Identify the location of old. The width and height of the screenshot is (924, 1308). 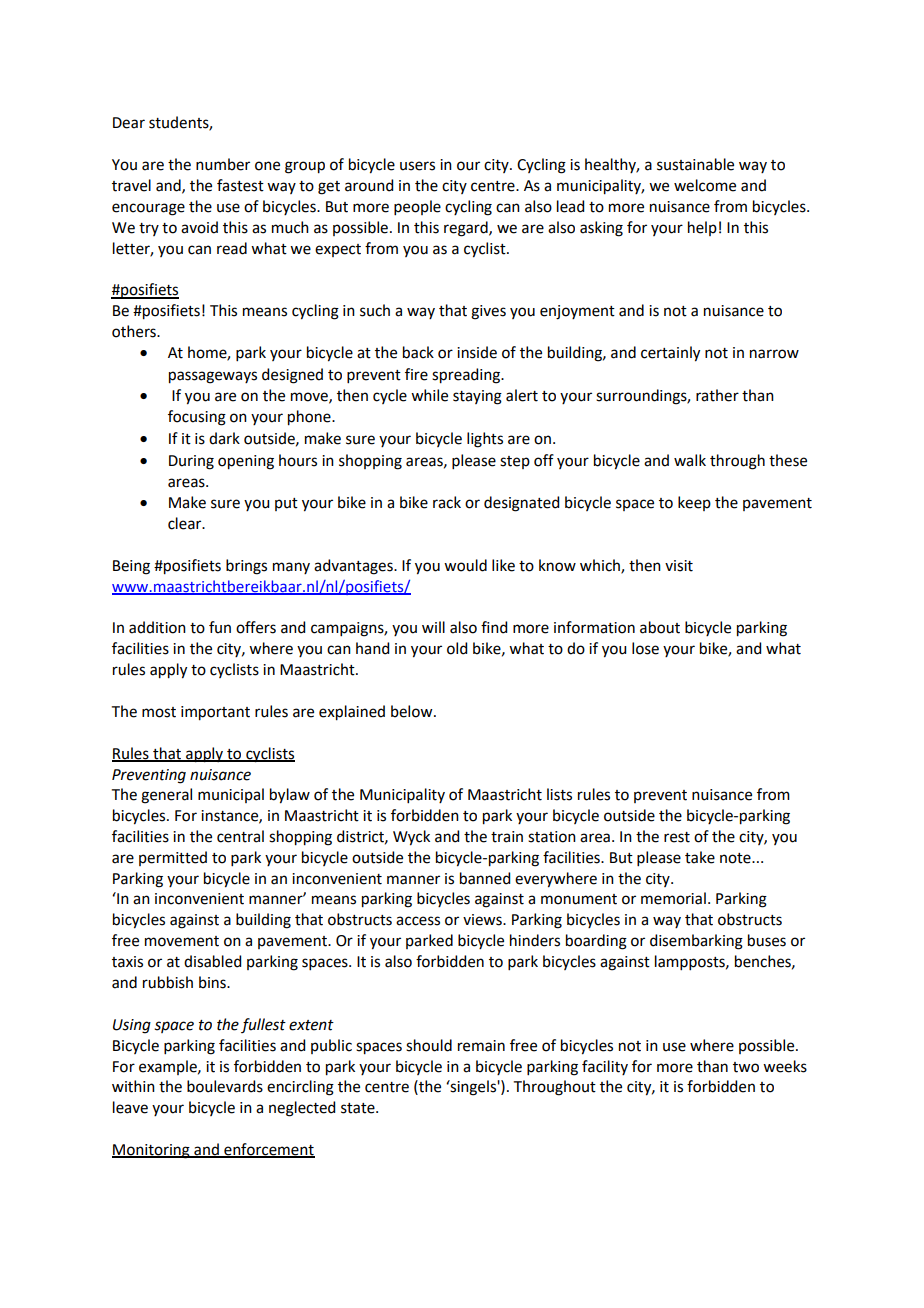
(457, 648).
